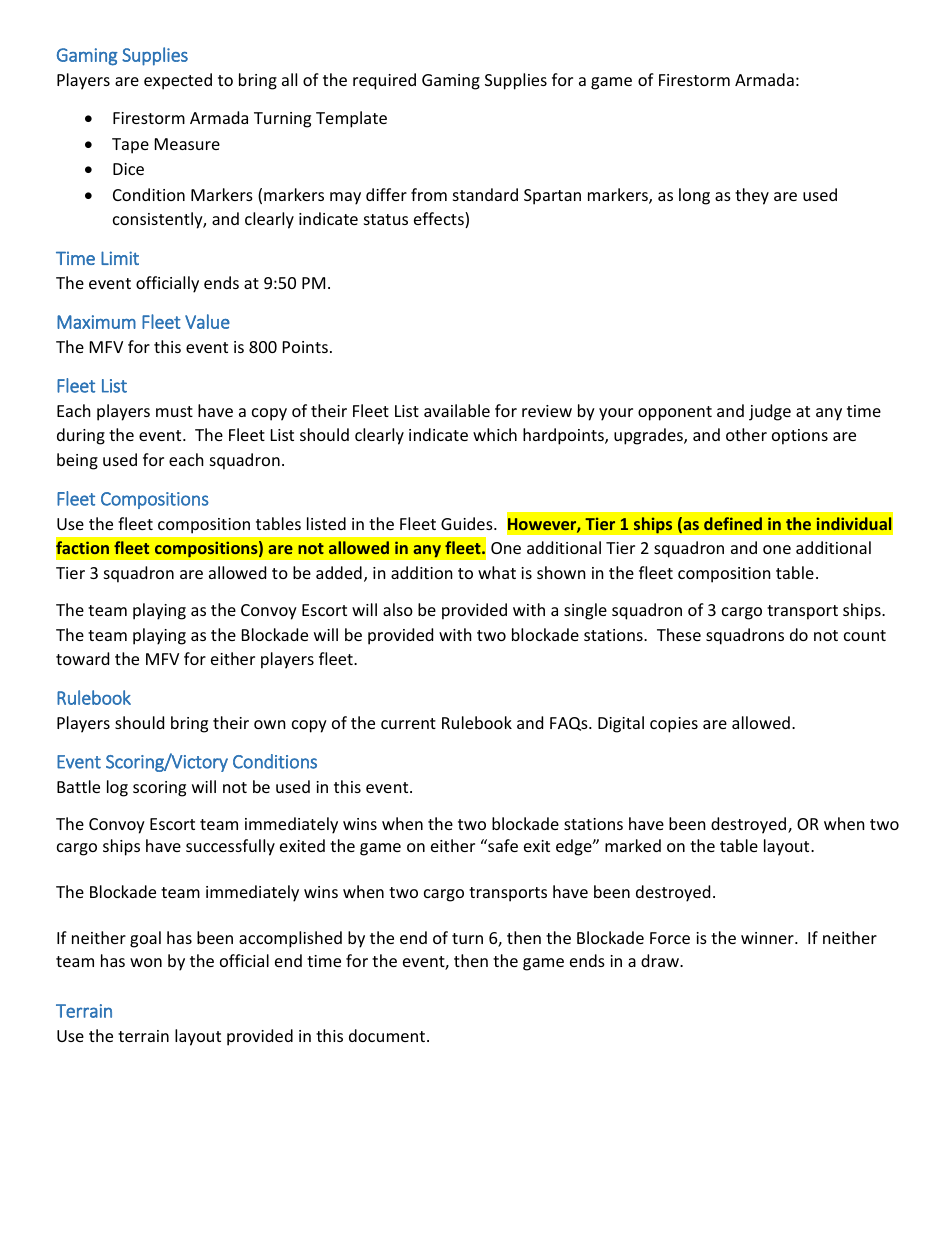  Describe the element at coordinates (770, 412) in the page. I see `judge` at that location.
